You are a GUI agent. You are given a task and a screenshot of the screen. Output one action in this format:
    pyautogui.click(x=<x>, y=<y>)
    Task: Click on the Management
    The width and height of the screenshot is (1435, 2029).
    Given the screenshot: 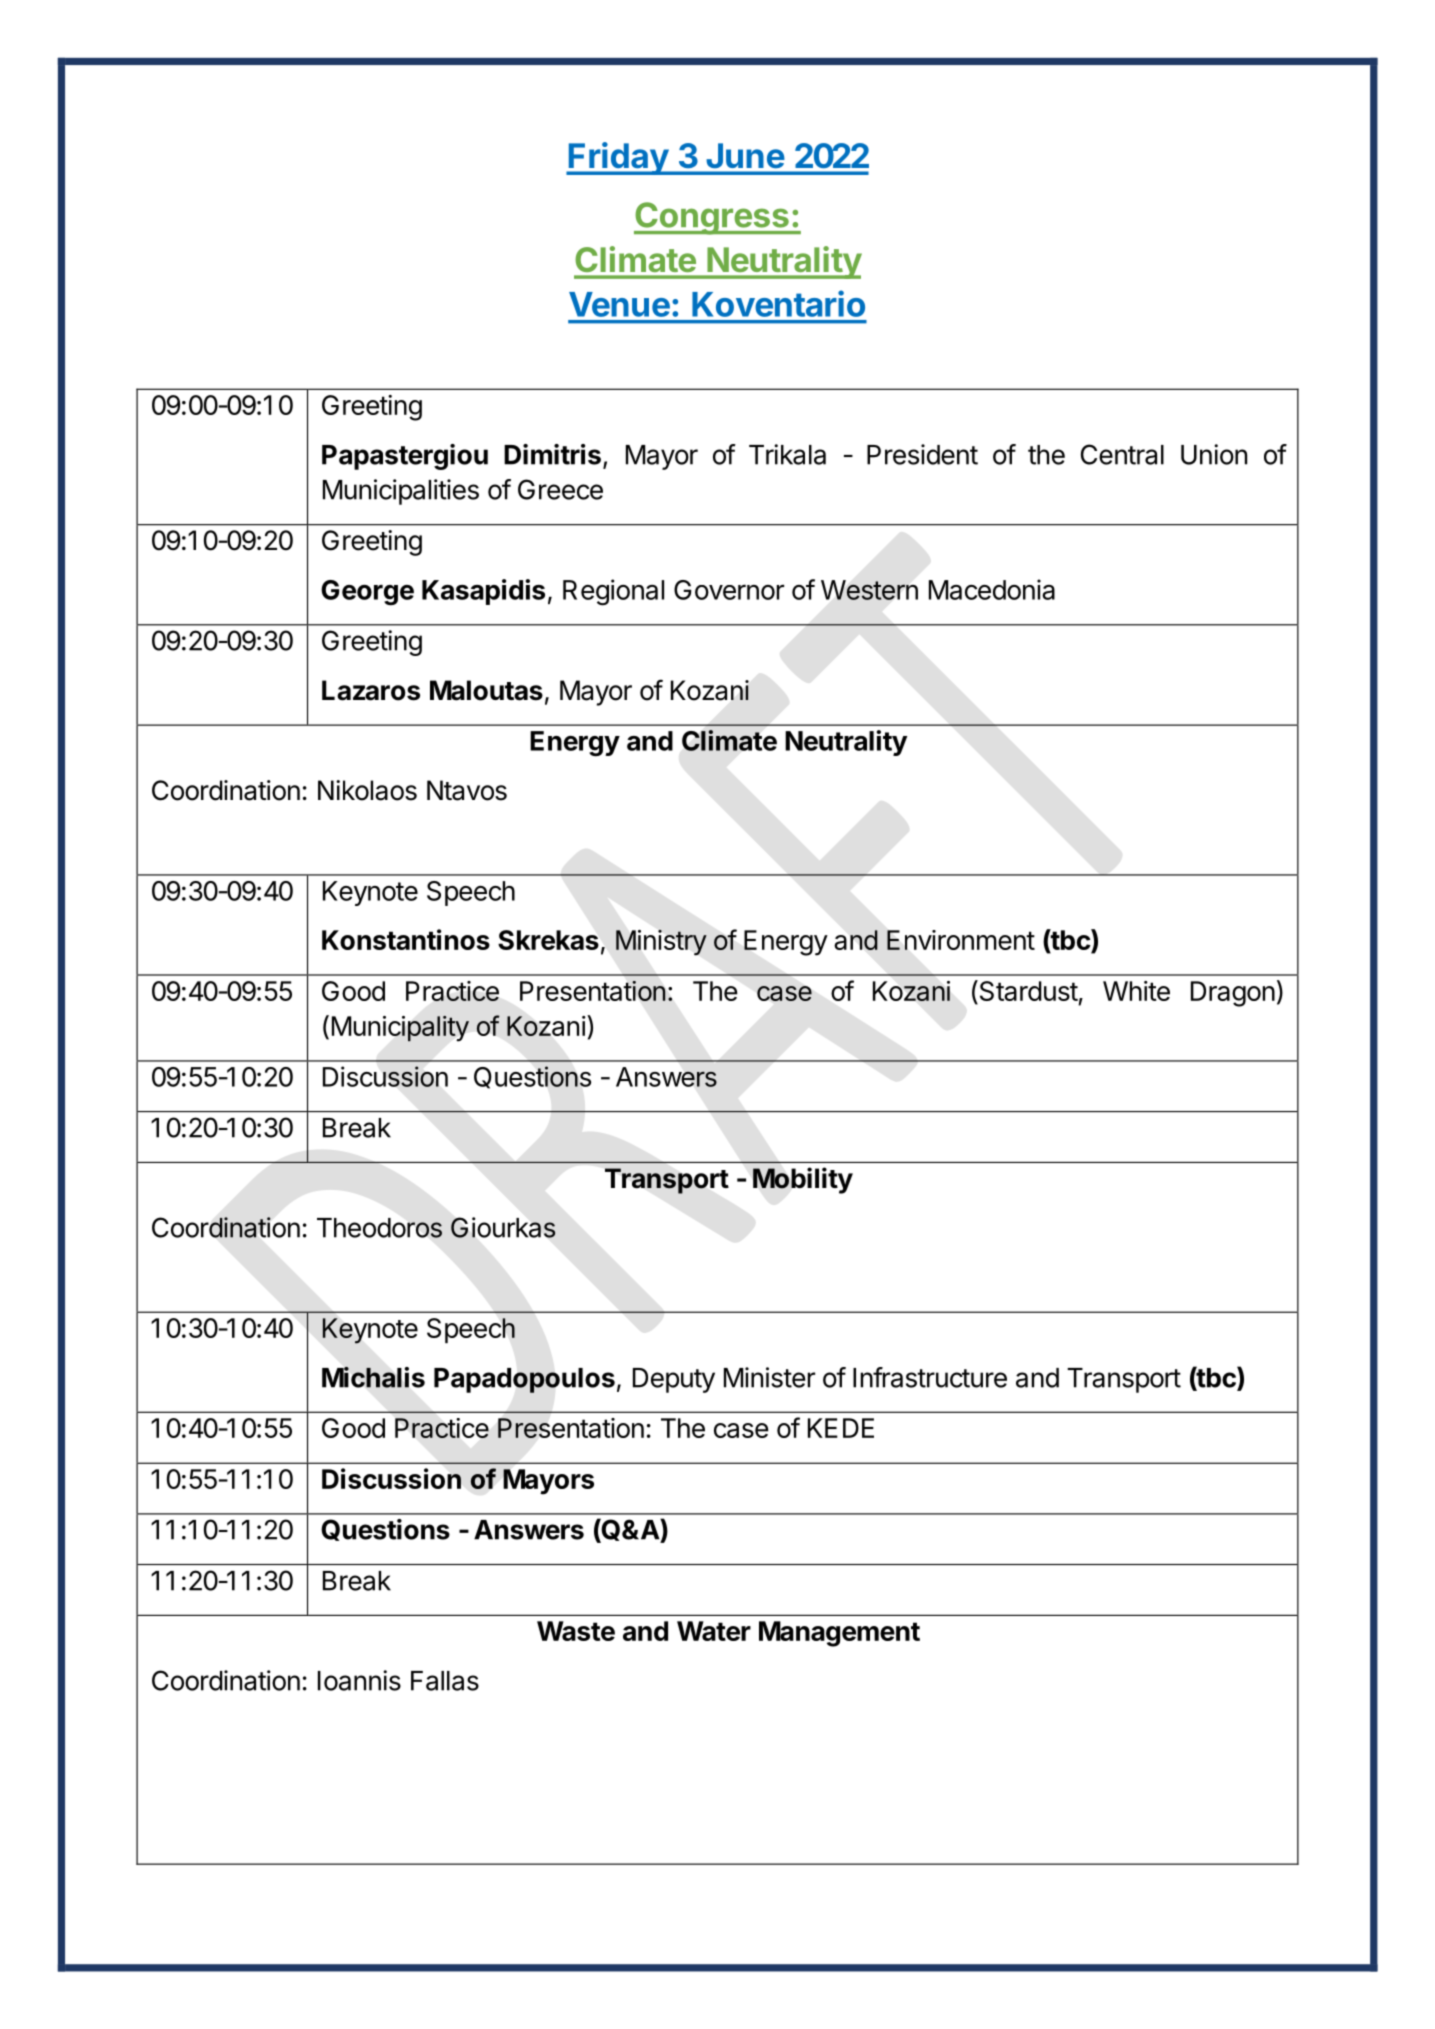 What is the action you would take?
    pyautogui.click(x=839, y=1634)
